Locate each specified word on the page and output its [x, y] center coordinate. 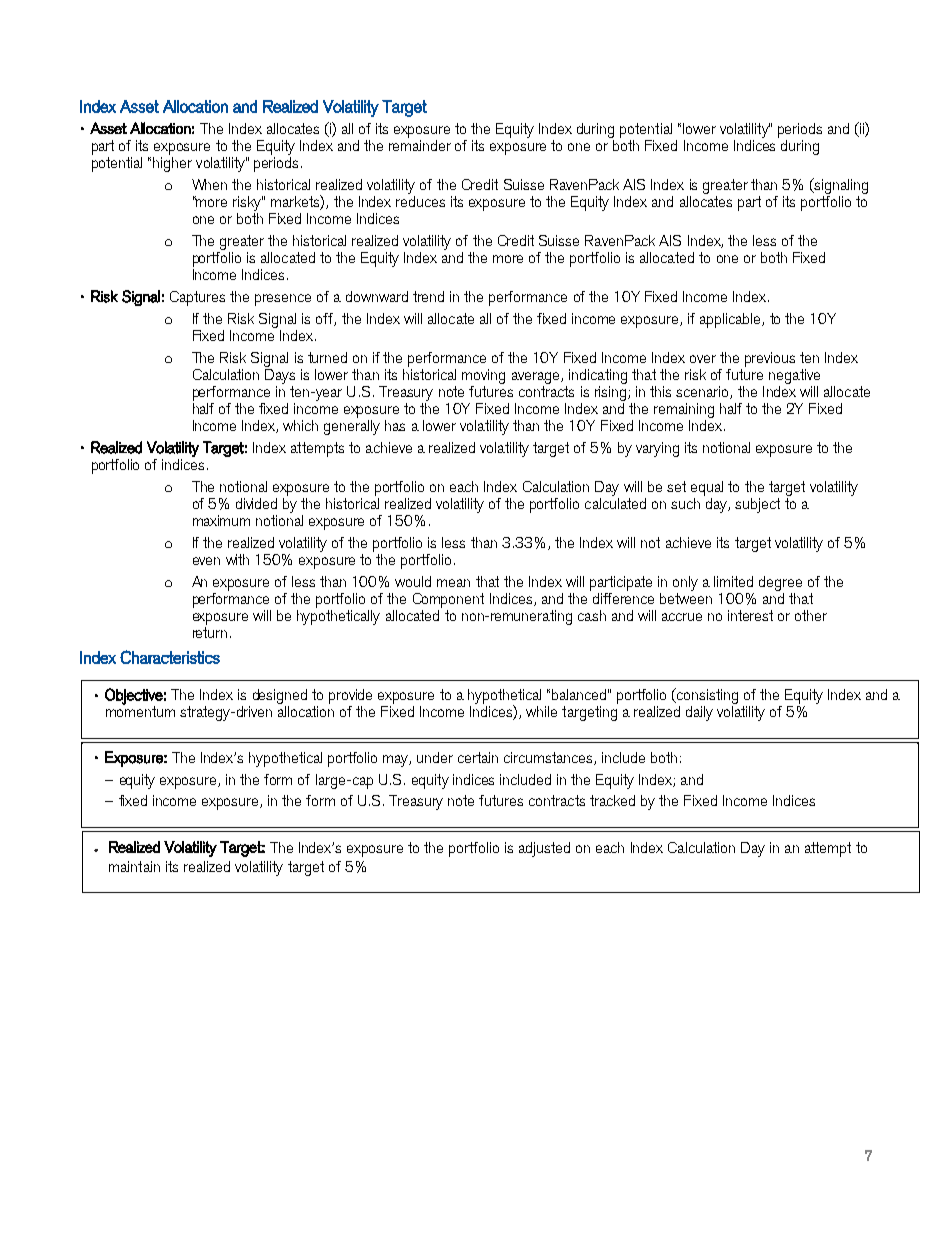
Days [280, 375]
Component [448, 600]
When [209, 184]
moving [483, 376]
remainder [420, 144]
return [210, 632]
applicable [731, 320]
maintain [134, 866]
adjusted [544, 849]
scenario [703, 392]
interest [750, 615]
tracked [612, 800]
